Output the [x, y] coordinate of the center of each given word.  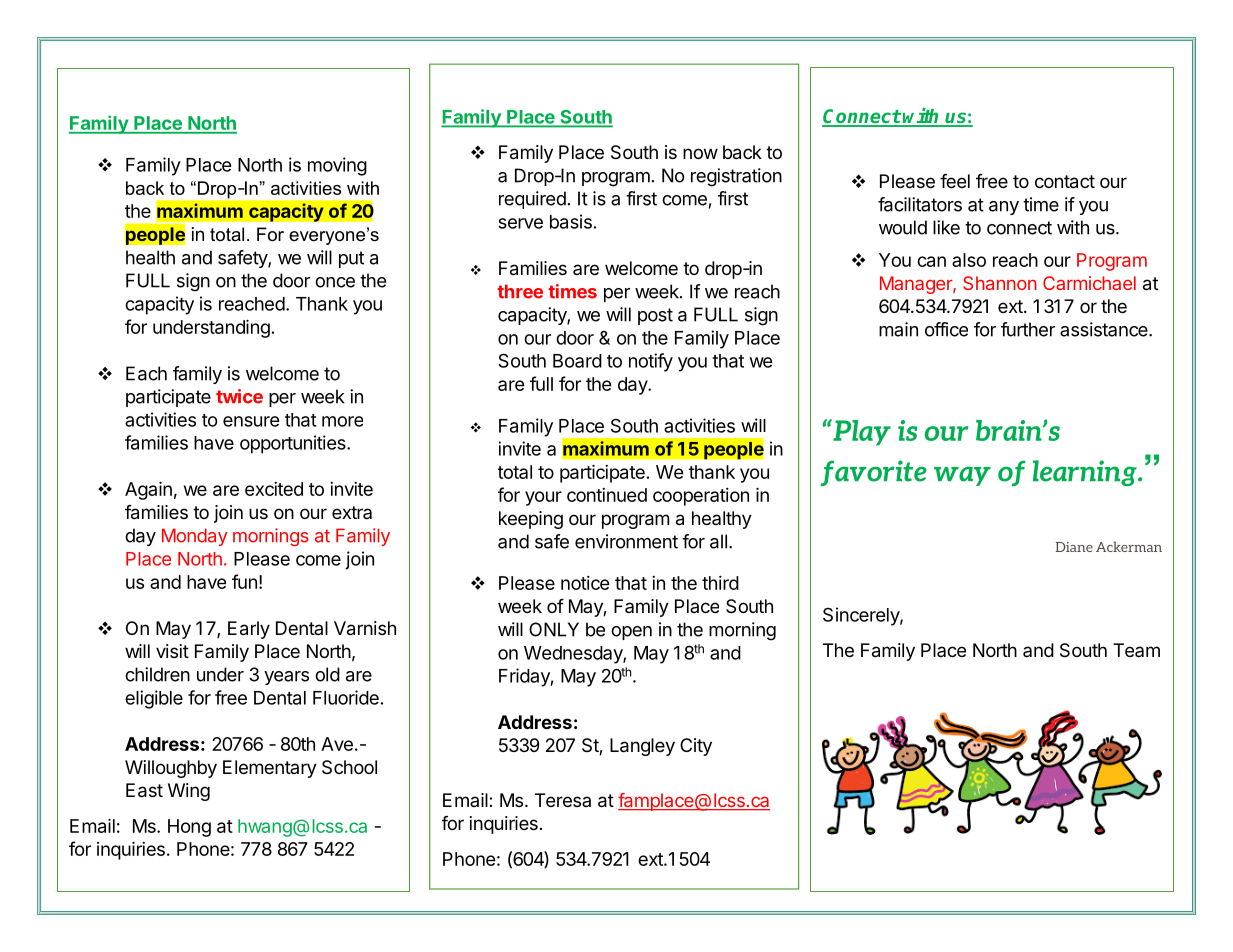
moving [337, 166]
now [700, 153]
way [962, 476]
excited [274, 489]
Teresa [563, 800]
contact [1065, 182]
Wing [189, 792]
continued [607, 495]
